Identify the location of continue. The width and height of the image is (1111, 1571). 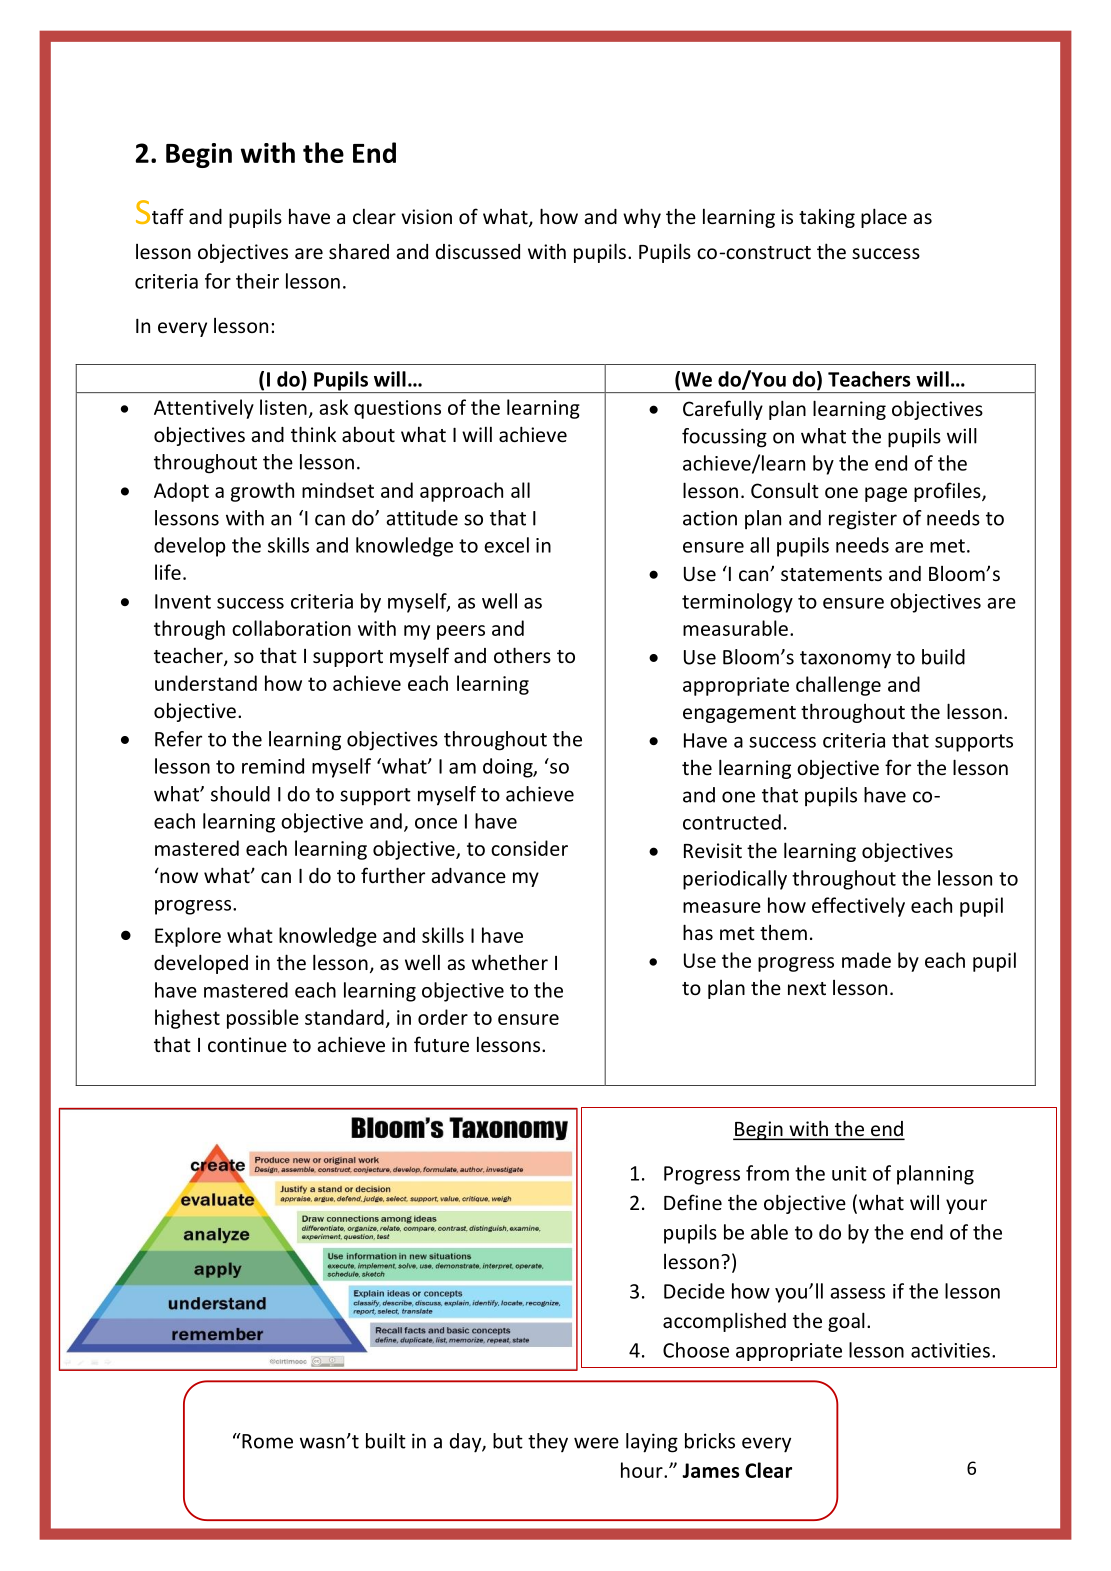
(247, 1044).
